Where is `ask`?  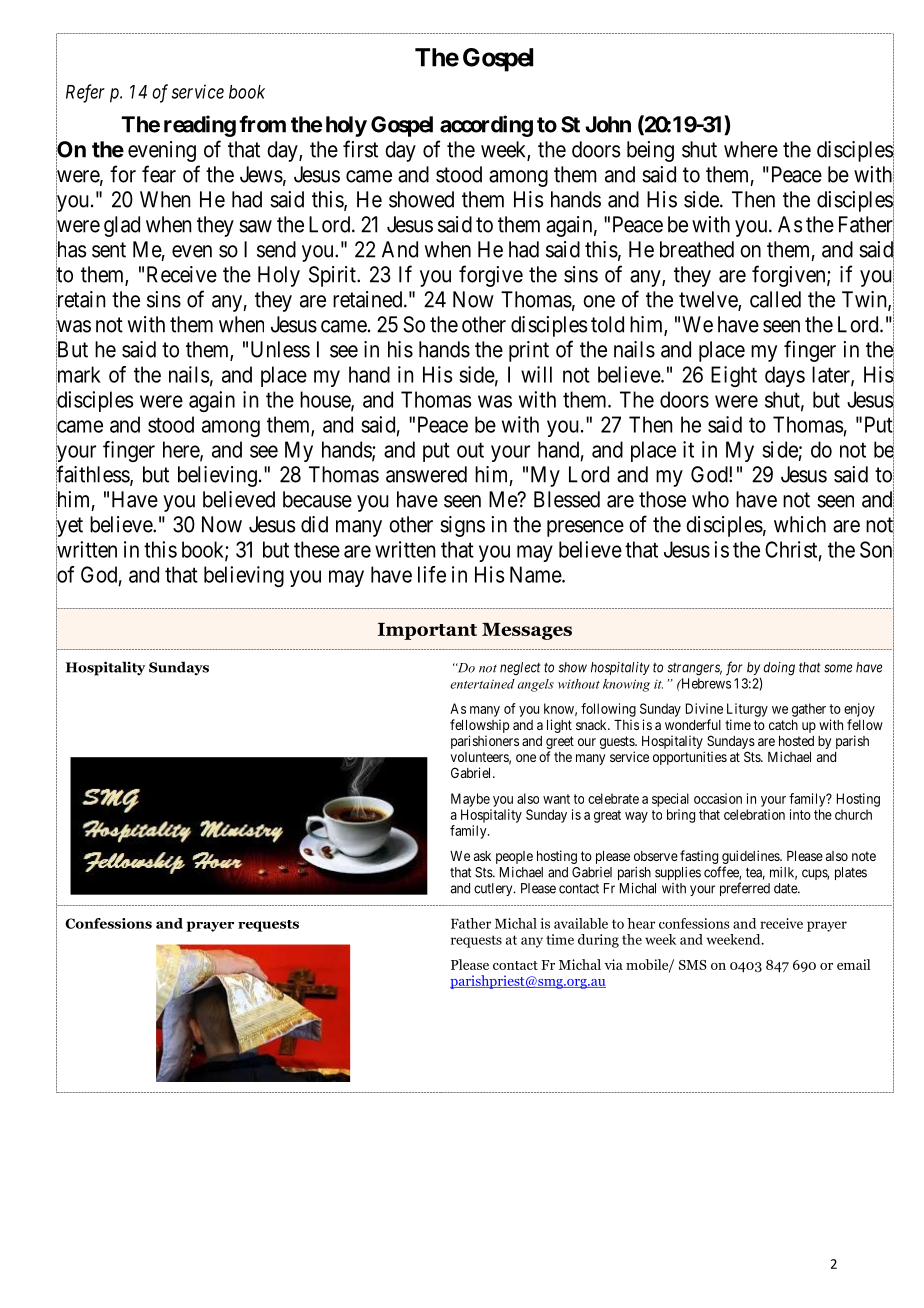
ask is located at coordinates (482, 856).
